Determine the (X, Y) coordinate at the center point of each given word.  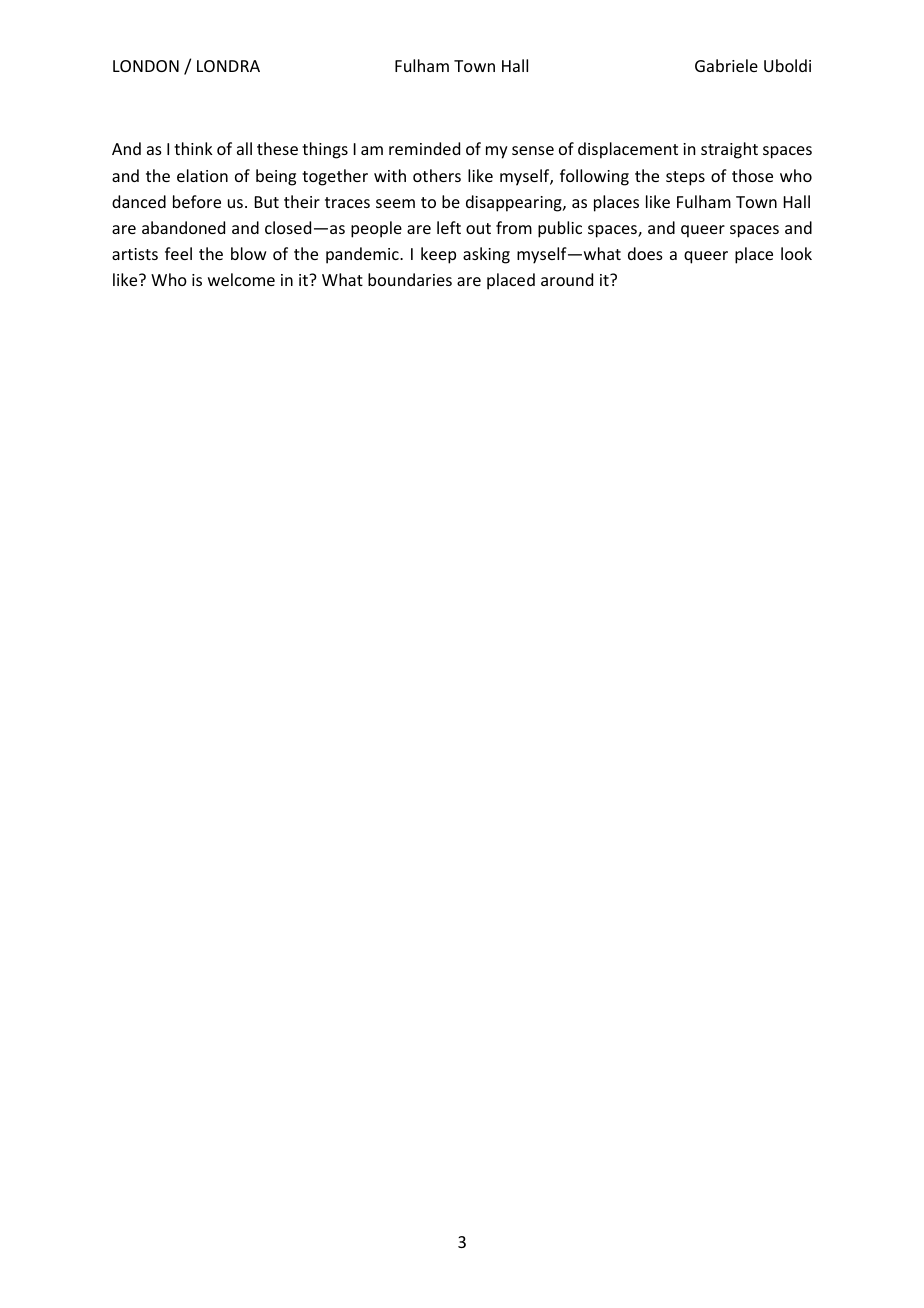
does (645, 253)
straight (729, 150)
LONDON (146, 66)
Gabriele (726, 65)
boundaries (410, 279)
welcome (241, 279)
